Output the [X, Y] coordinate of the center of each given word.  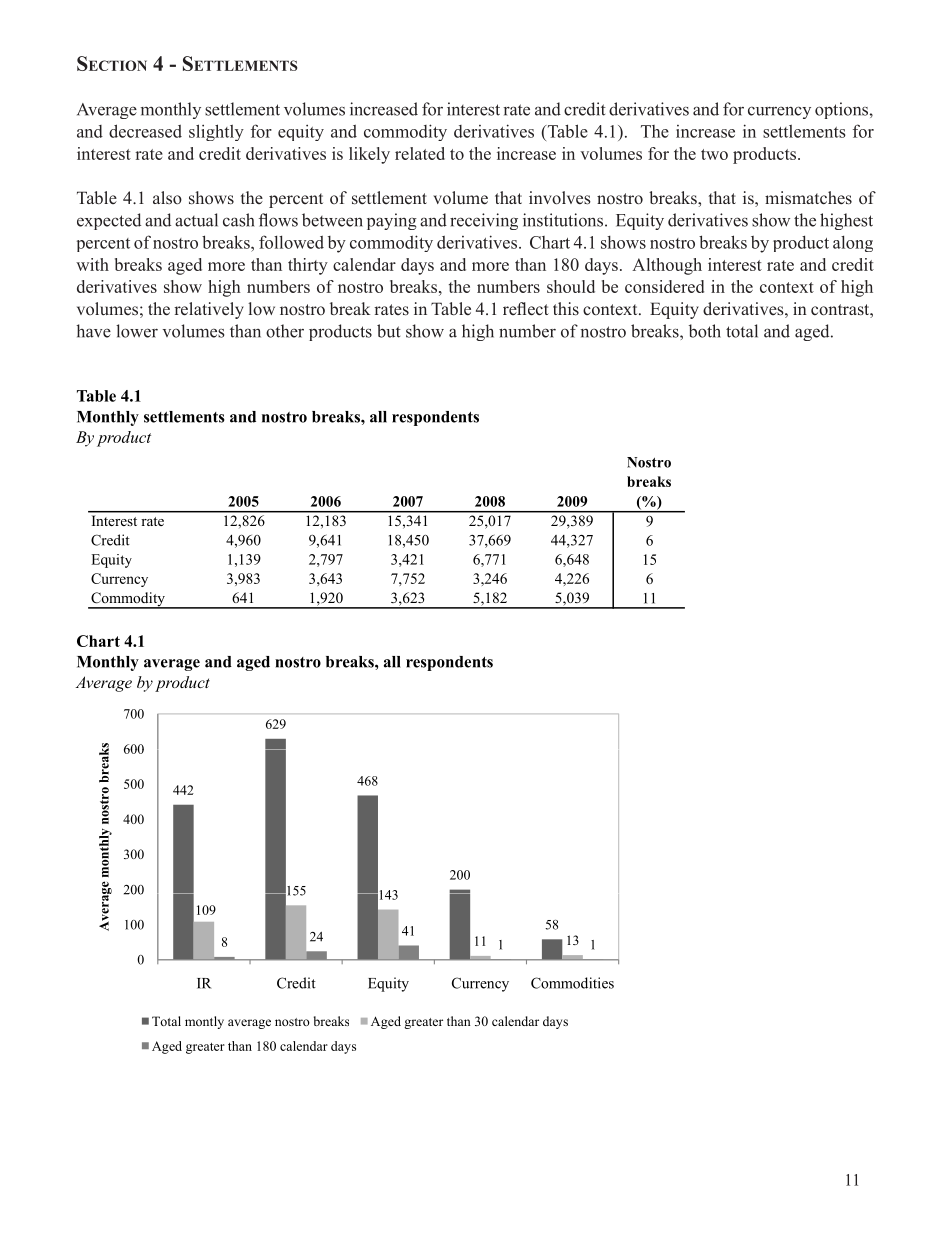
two [714, 154]
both [705, 331]
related [420, 153]
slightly [216, 132]
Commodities [572, 983]
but [389, 331]
